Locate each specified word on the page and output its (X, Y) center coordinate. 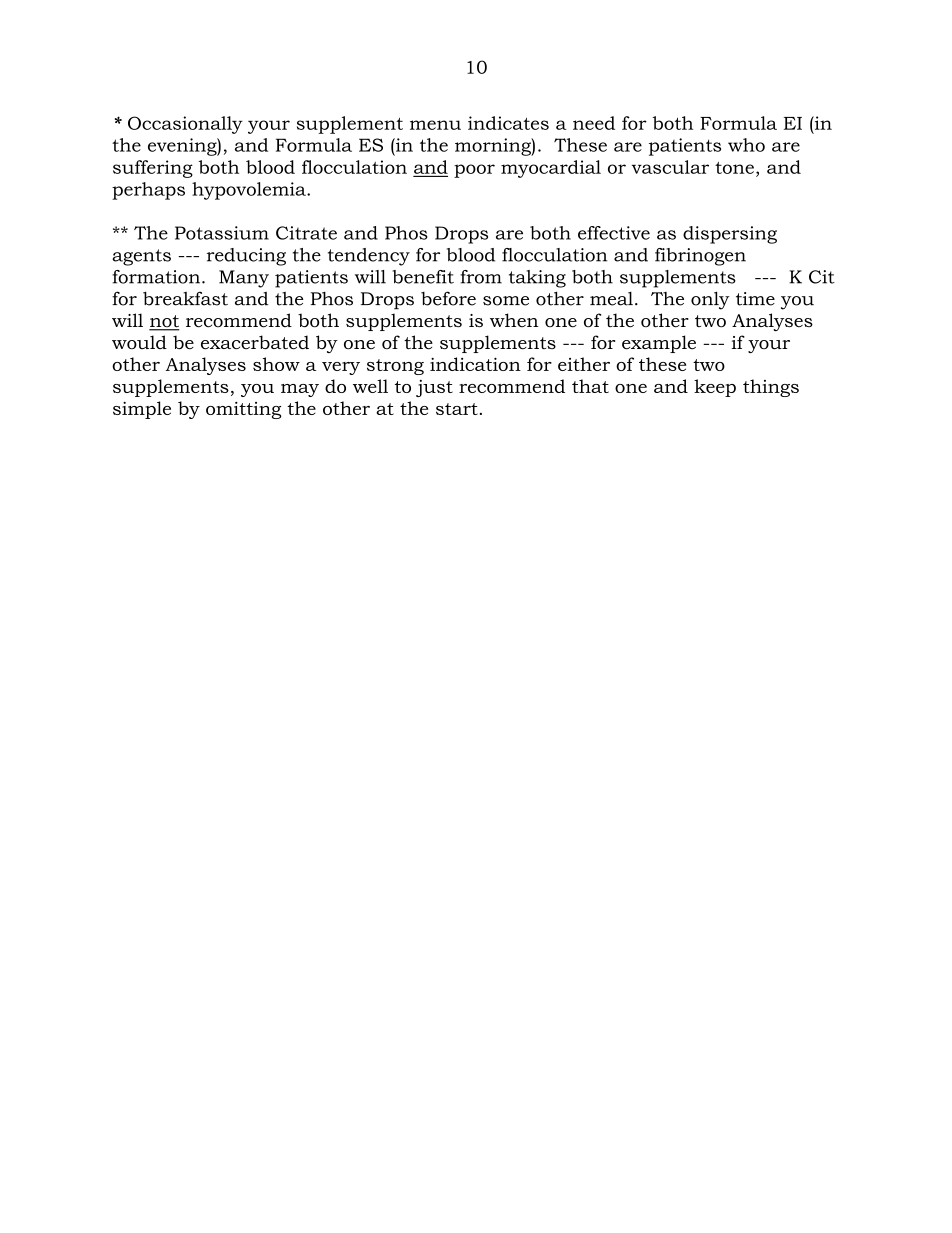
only (710, 300)
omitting (243, 410)
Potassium (222, 233)
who (746, 145)
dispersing (730, 235)
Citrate (306, 233)
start (457, 409)
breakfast (185, 298)
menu (435, 125)
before (448, 298)
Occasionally (185, 125)
